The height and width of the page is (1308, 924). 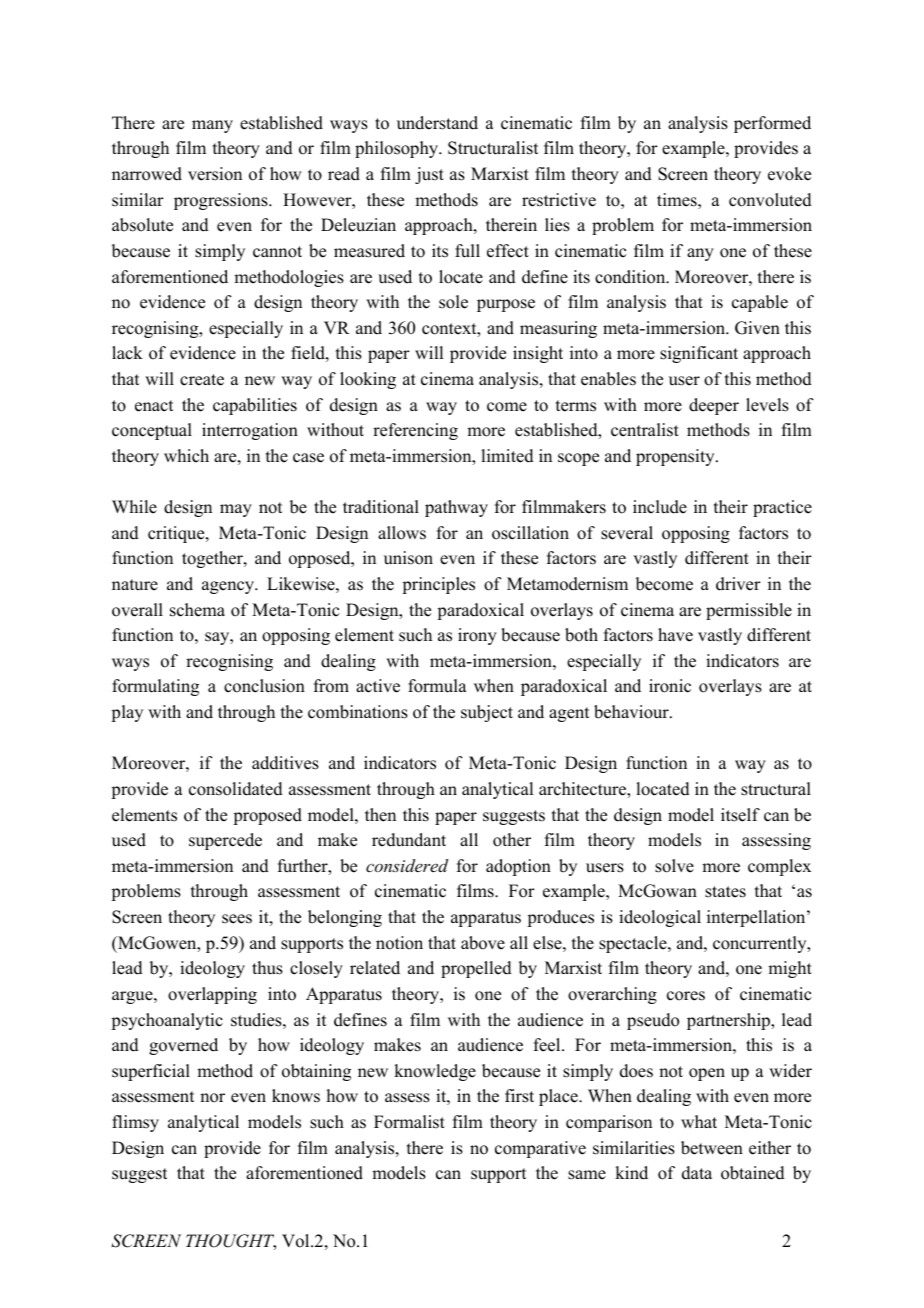 What do you see at coordinates (231, 1242) in the page?
I see `THOUGHT` at bounding box center [231, 1242].
